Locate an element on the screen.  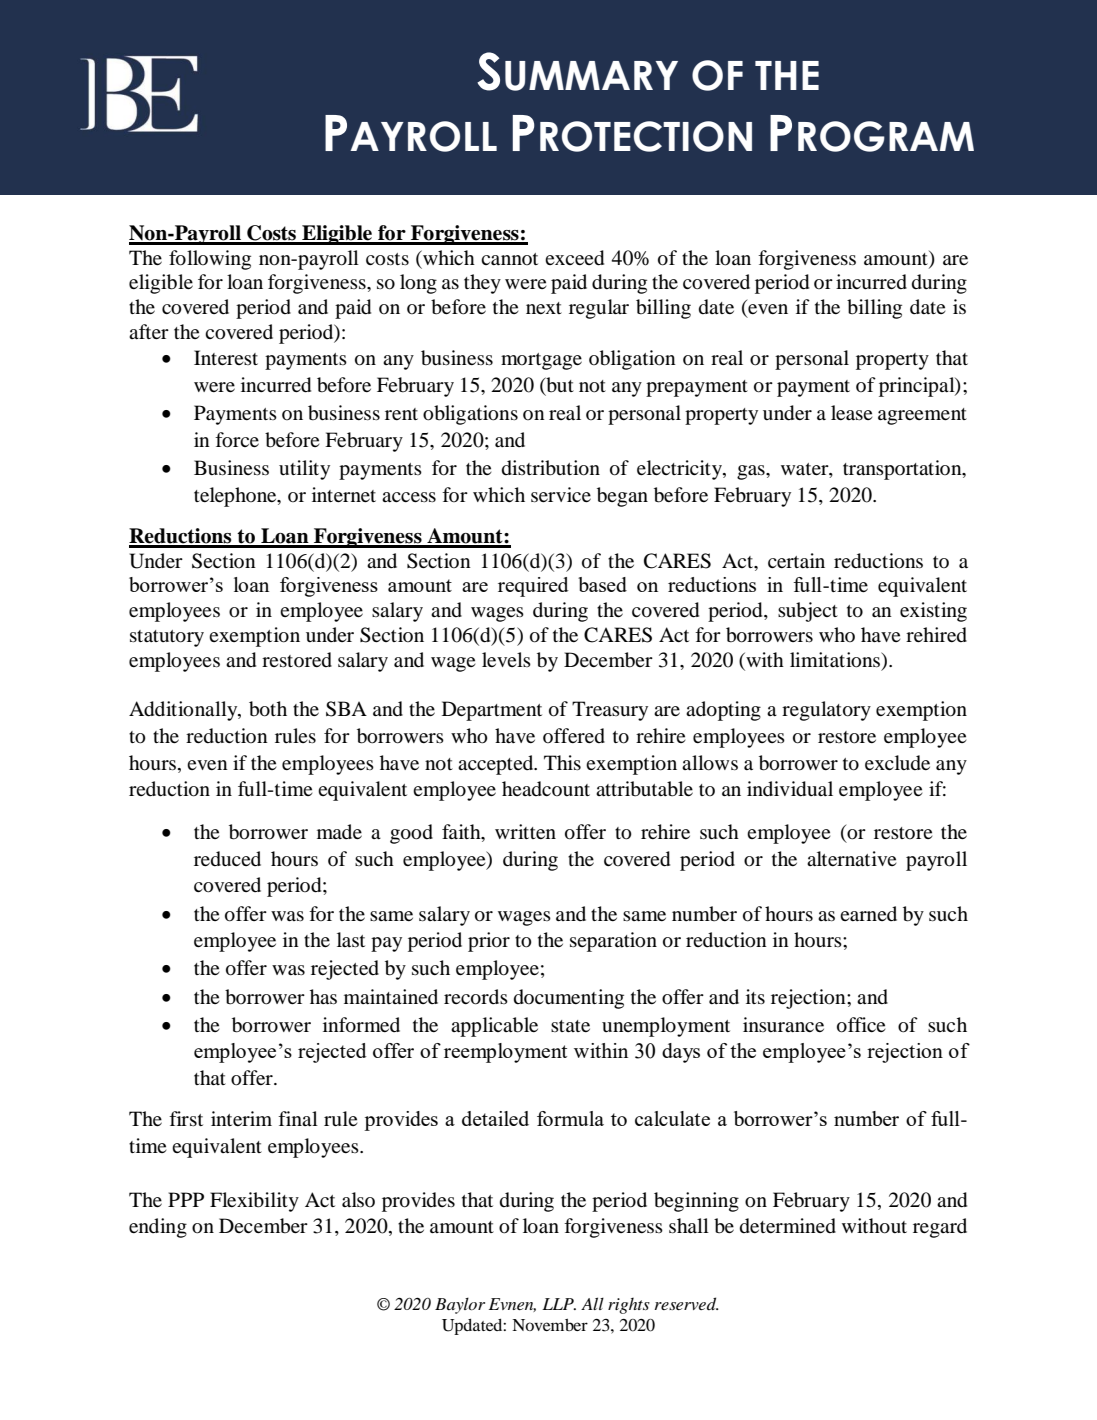
following is located at coordinates (210, 260).
